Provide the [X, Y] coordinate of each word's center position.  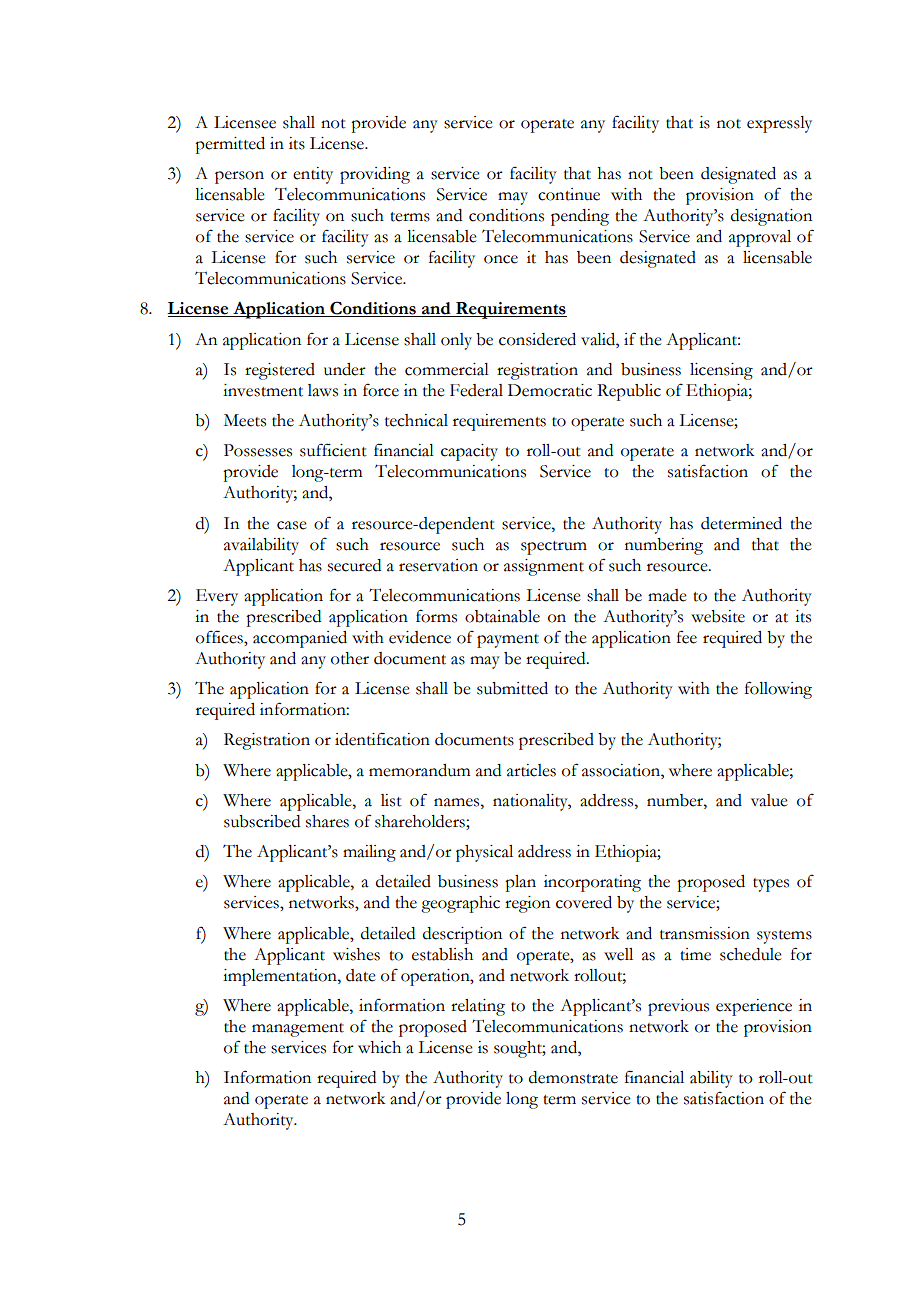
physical [484, 853]
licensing [721, 371]
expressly [779, 124]
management [298, 1030]
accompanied [300, 639]
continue [569, 194]
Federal [476, 390]
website [718, 616]
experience [754, 1007]
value [769, 800]
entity [313, 175]
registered [280, 371]
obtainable [502, 616]
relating [478, 1007]
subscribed [262, 821]
